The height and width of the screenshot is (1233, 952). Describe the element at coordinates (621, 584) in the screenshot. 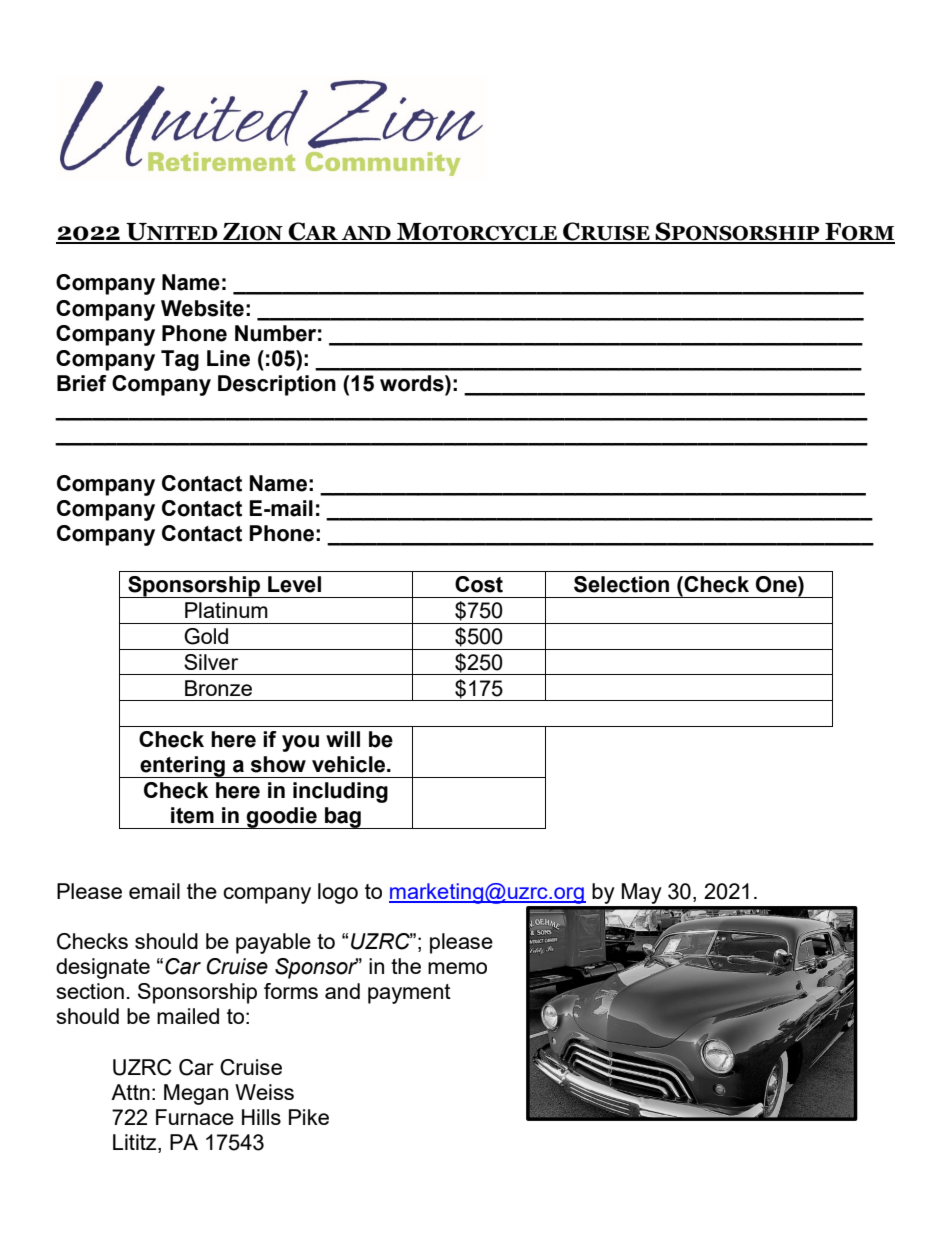

I see `Selection` at that location.
